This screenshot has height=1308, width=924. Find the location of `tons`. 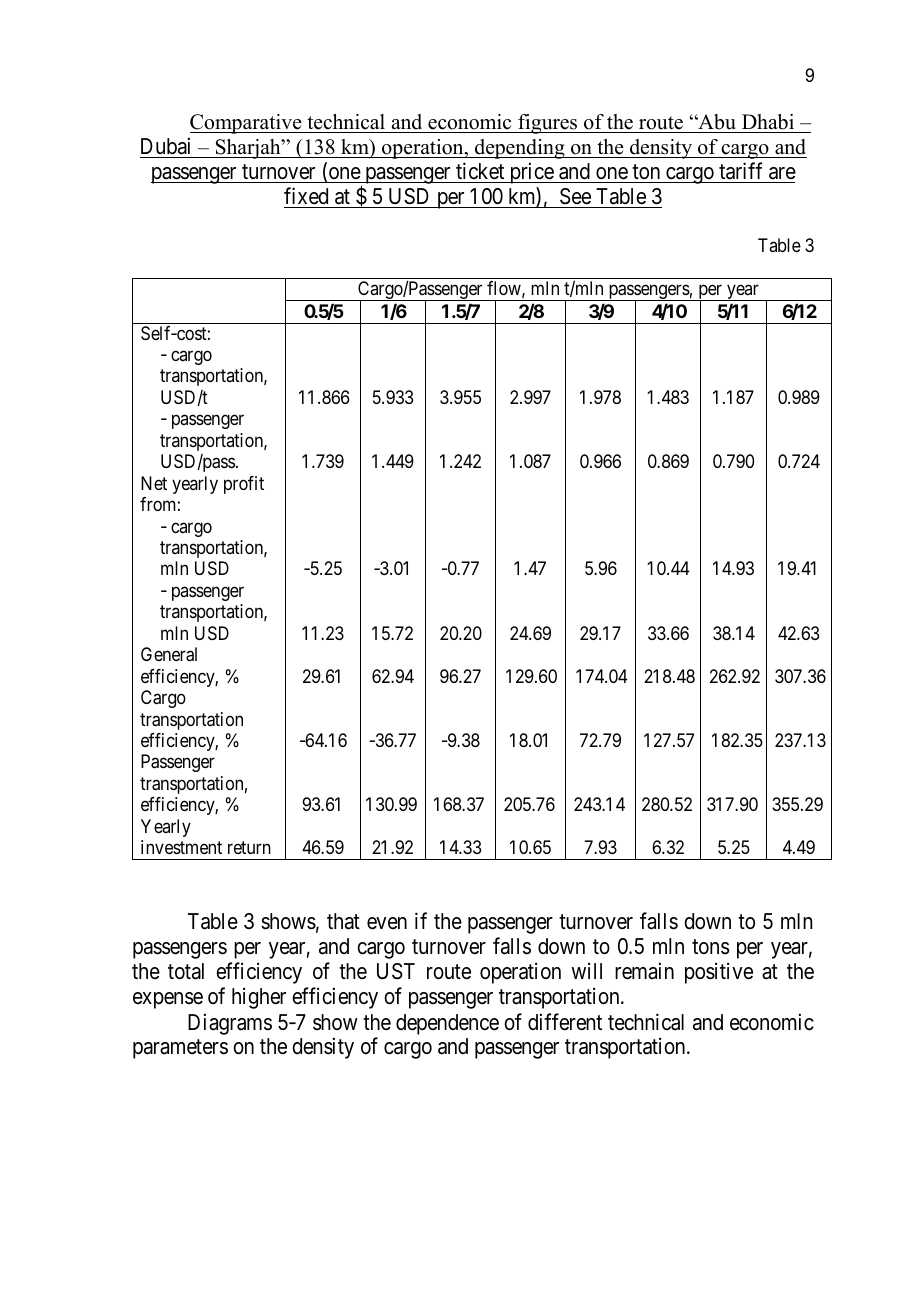

tons is located at coordinates (711, 947).
